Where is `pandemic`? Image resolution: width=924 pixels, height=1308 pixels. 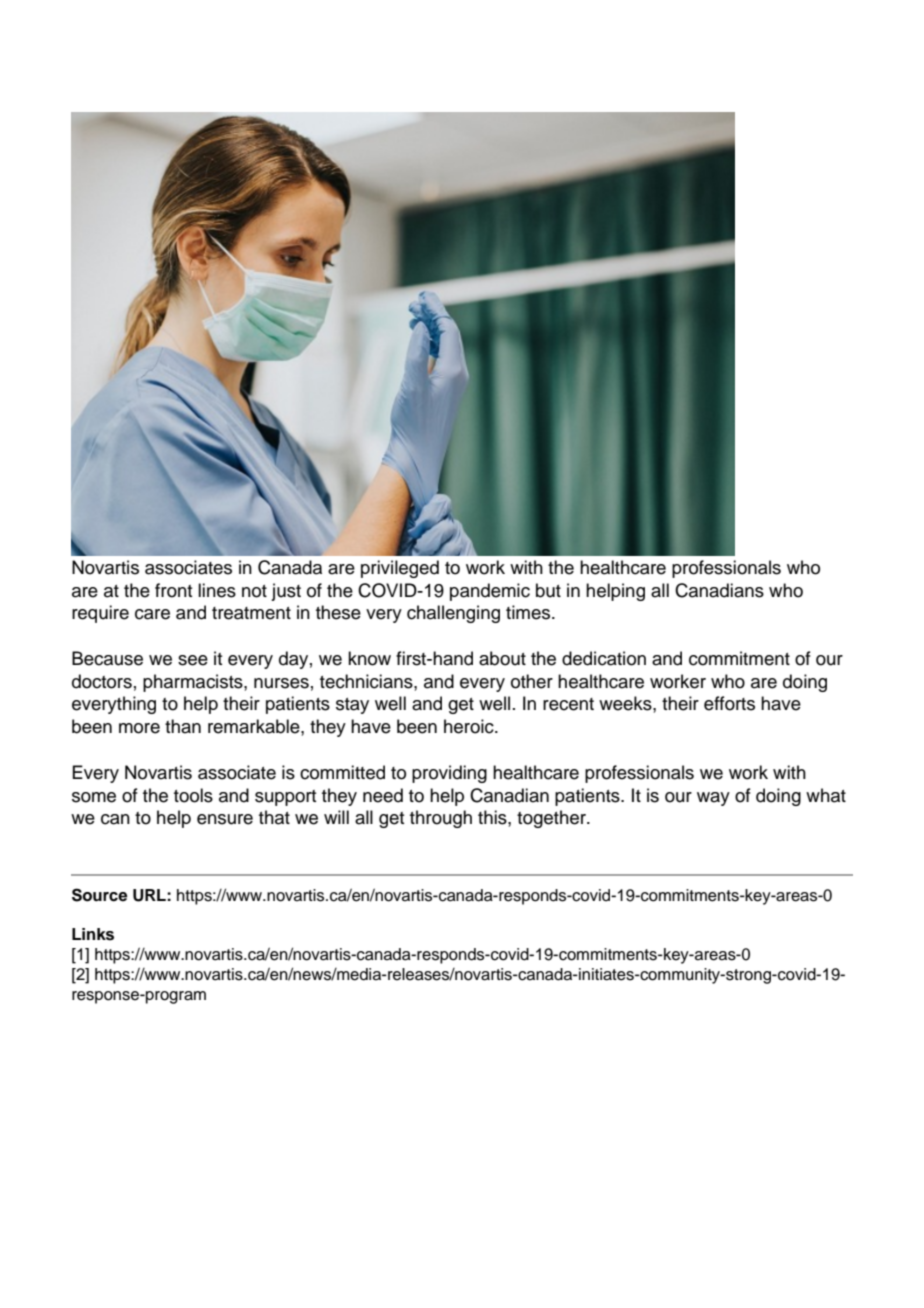 pandemic is located at coordinates (490, 592).
